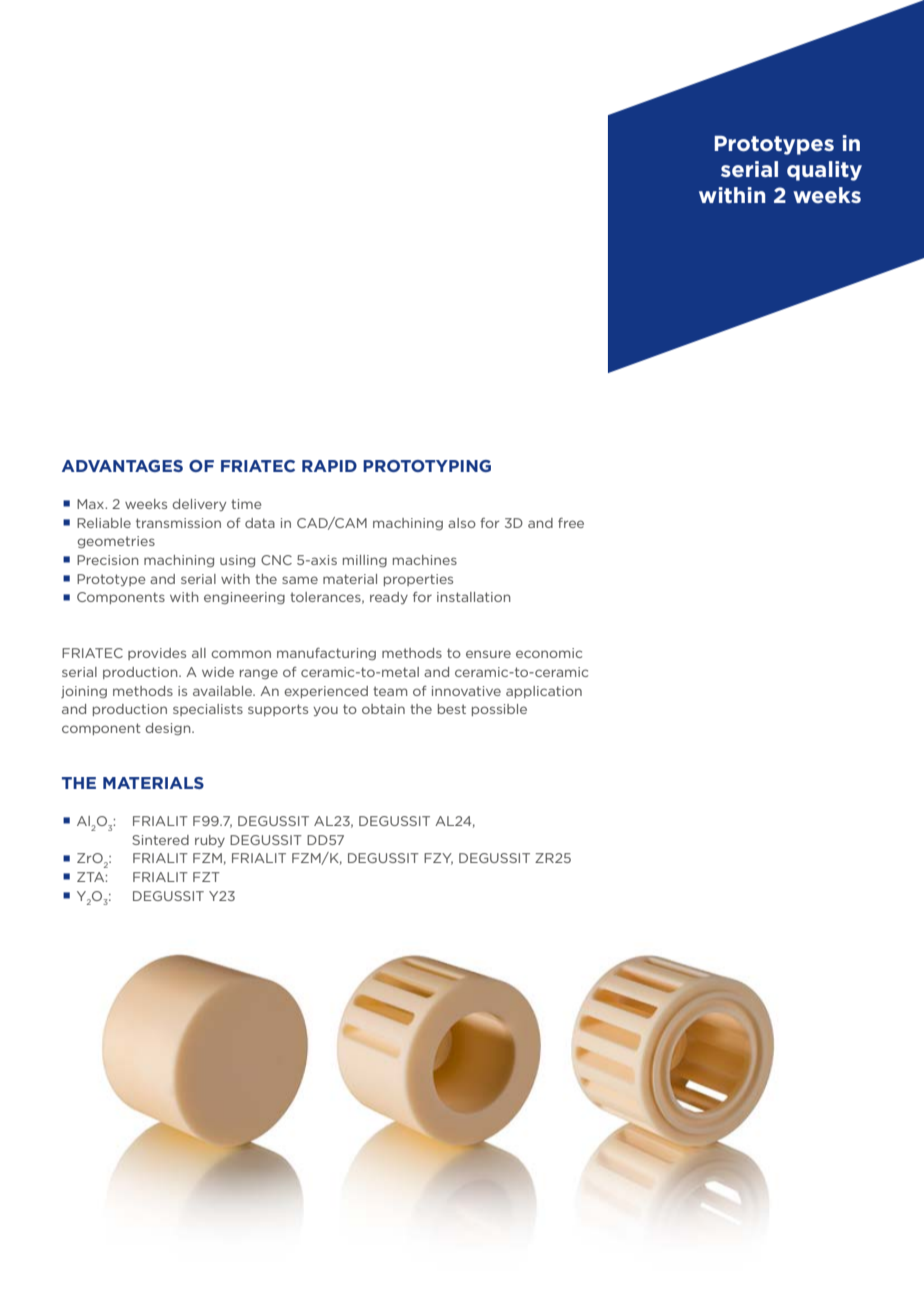 The width and height of the screenshot is (924, 1308). I want to click on PROTOTYPING, so click(427, 466).
